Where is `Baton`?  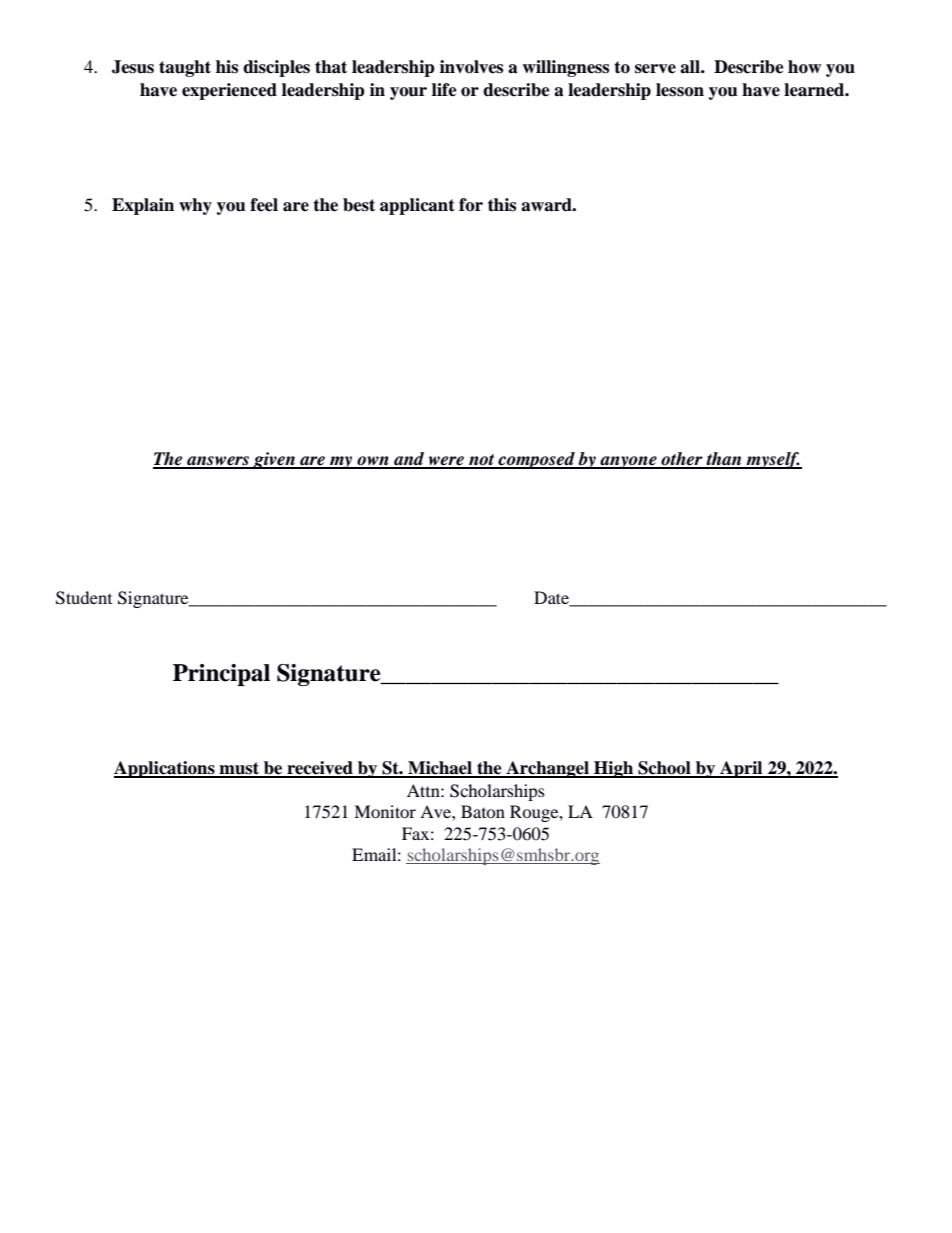 Baton is located at coordinates (483, 811).
